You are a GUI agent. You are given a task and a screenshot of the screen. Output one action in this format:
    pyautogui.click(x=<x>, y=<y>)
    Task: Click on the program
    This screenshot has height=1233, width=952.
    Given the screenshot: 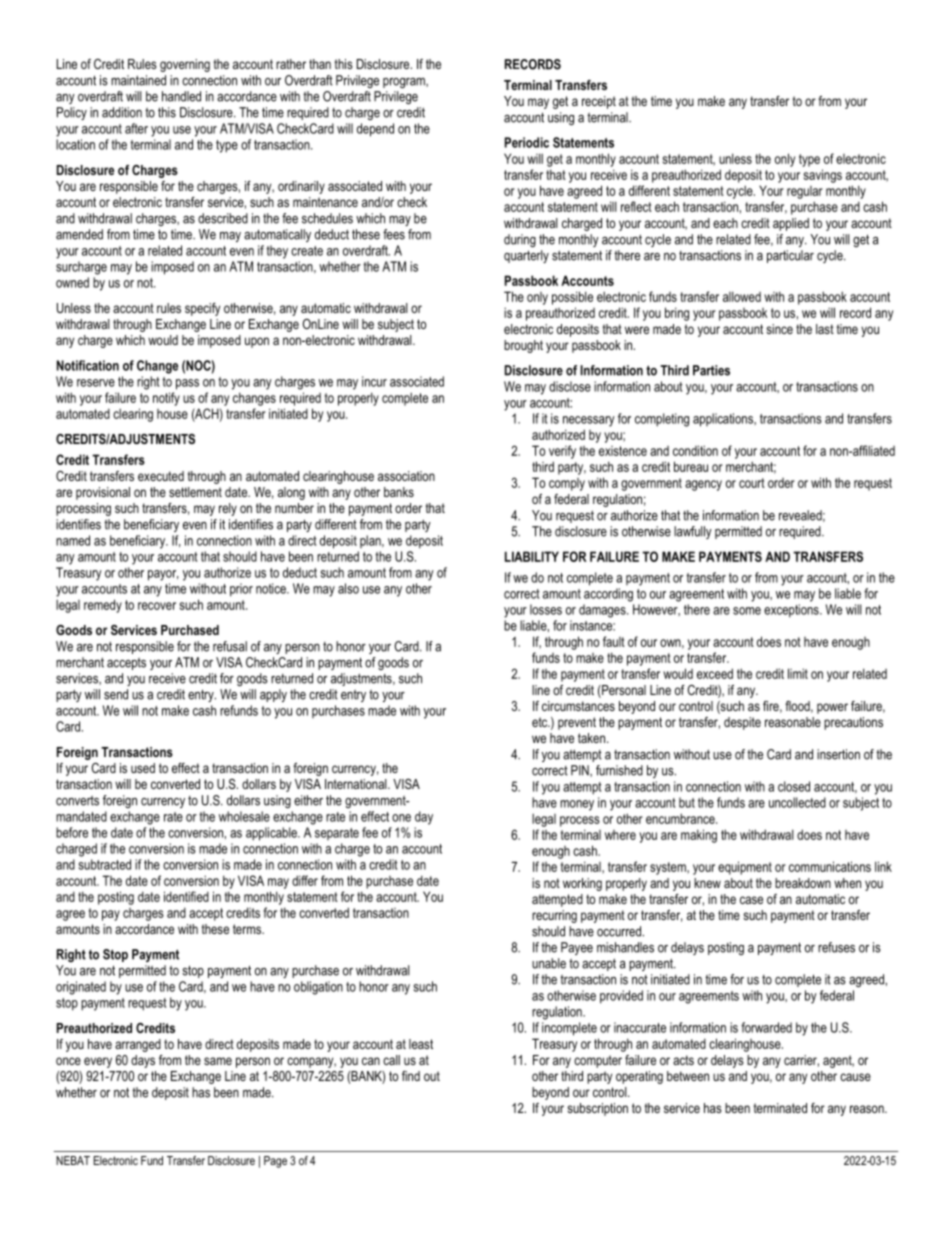 What is the action you would take?
    pyautogui.click(x=405, y=83)
